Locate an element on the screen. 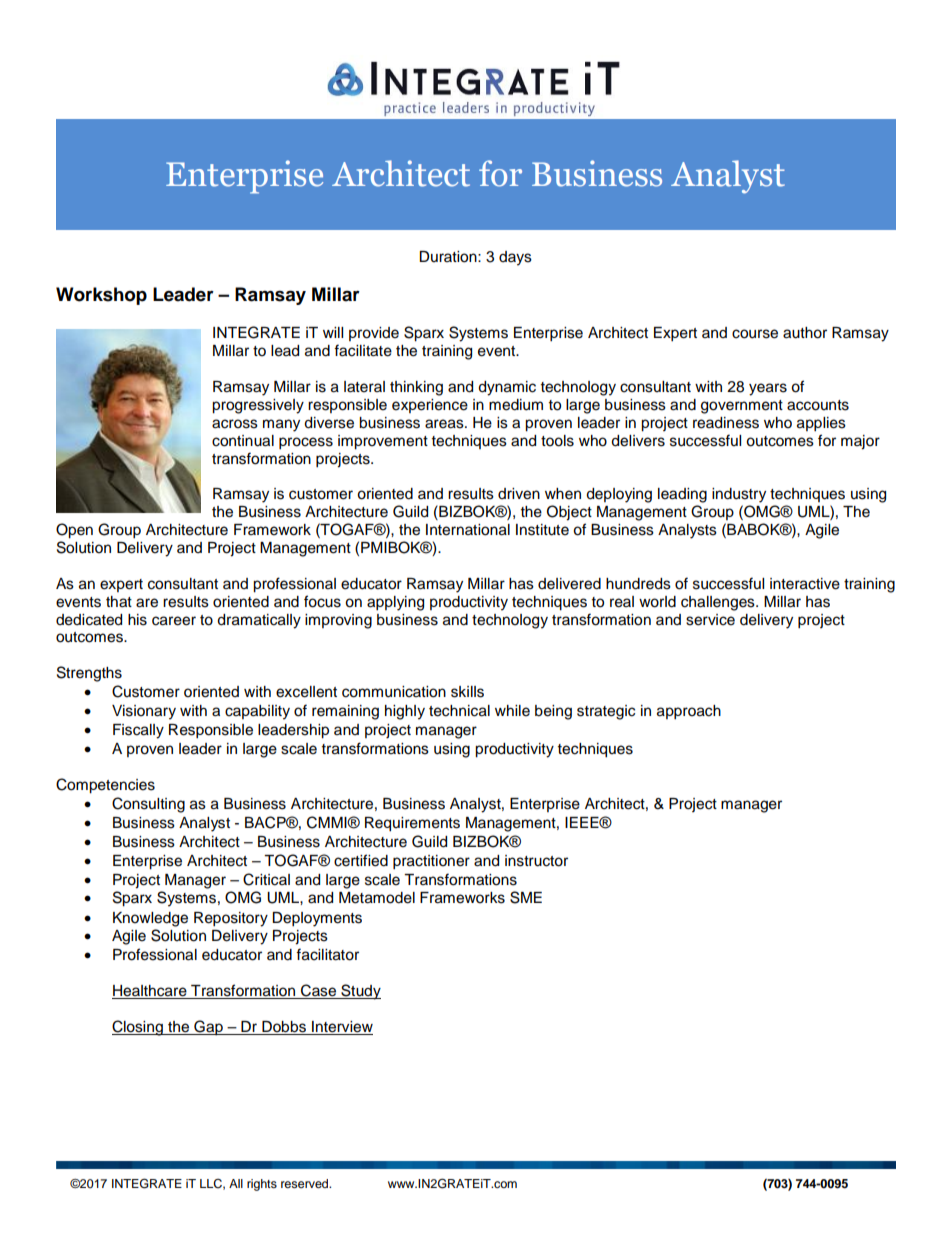  practitioner is located at coordinates (431, 862).
